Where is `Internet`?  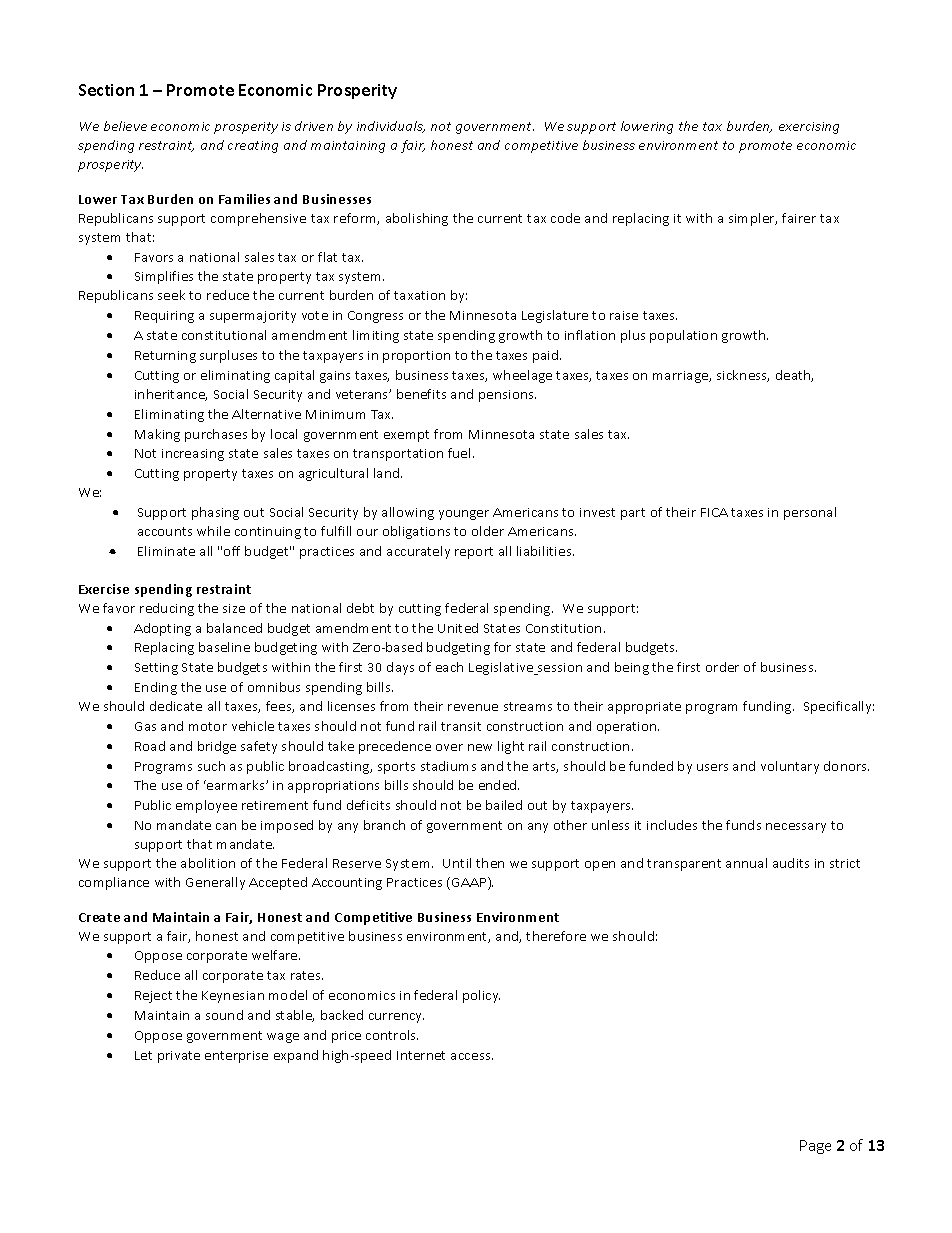
Internet is located at coordinates (421, 1055).
